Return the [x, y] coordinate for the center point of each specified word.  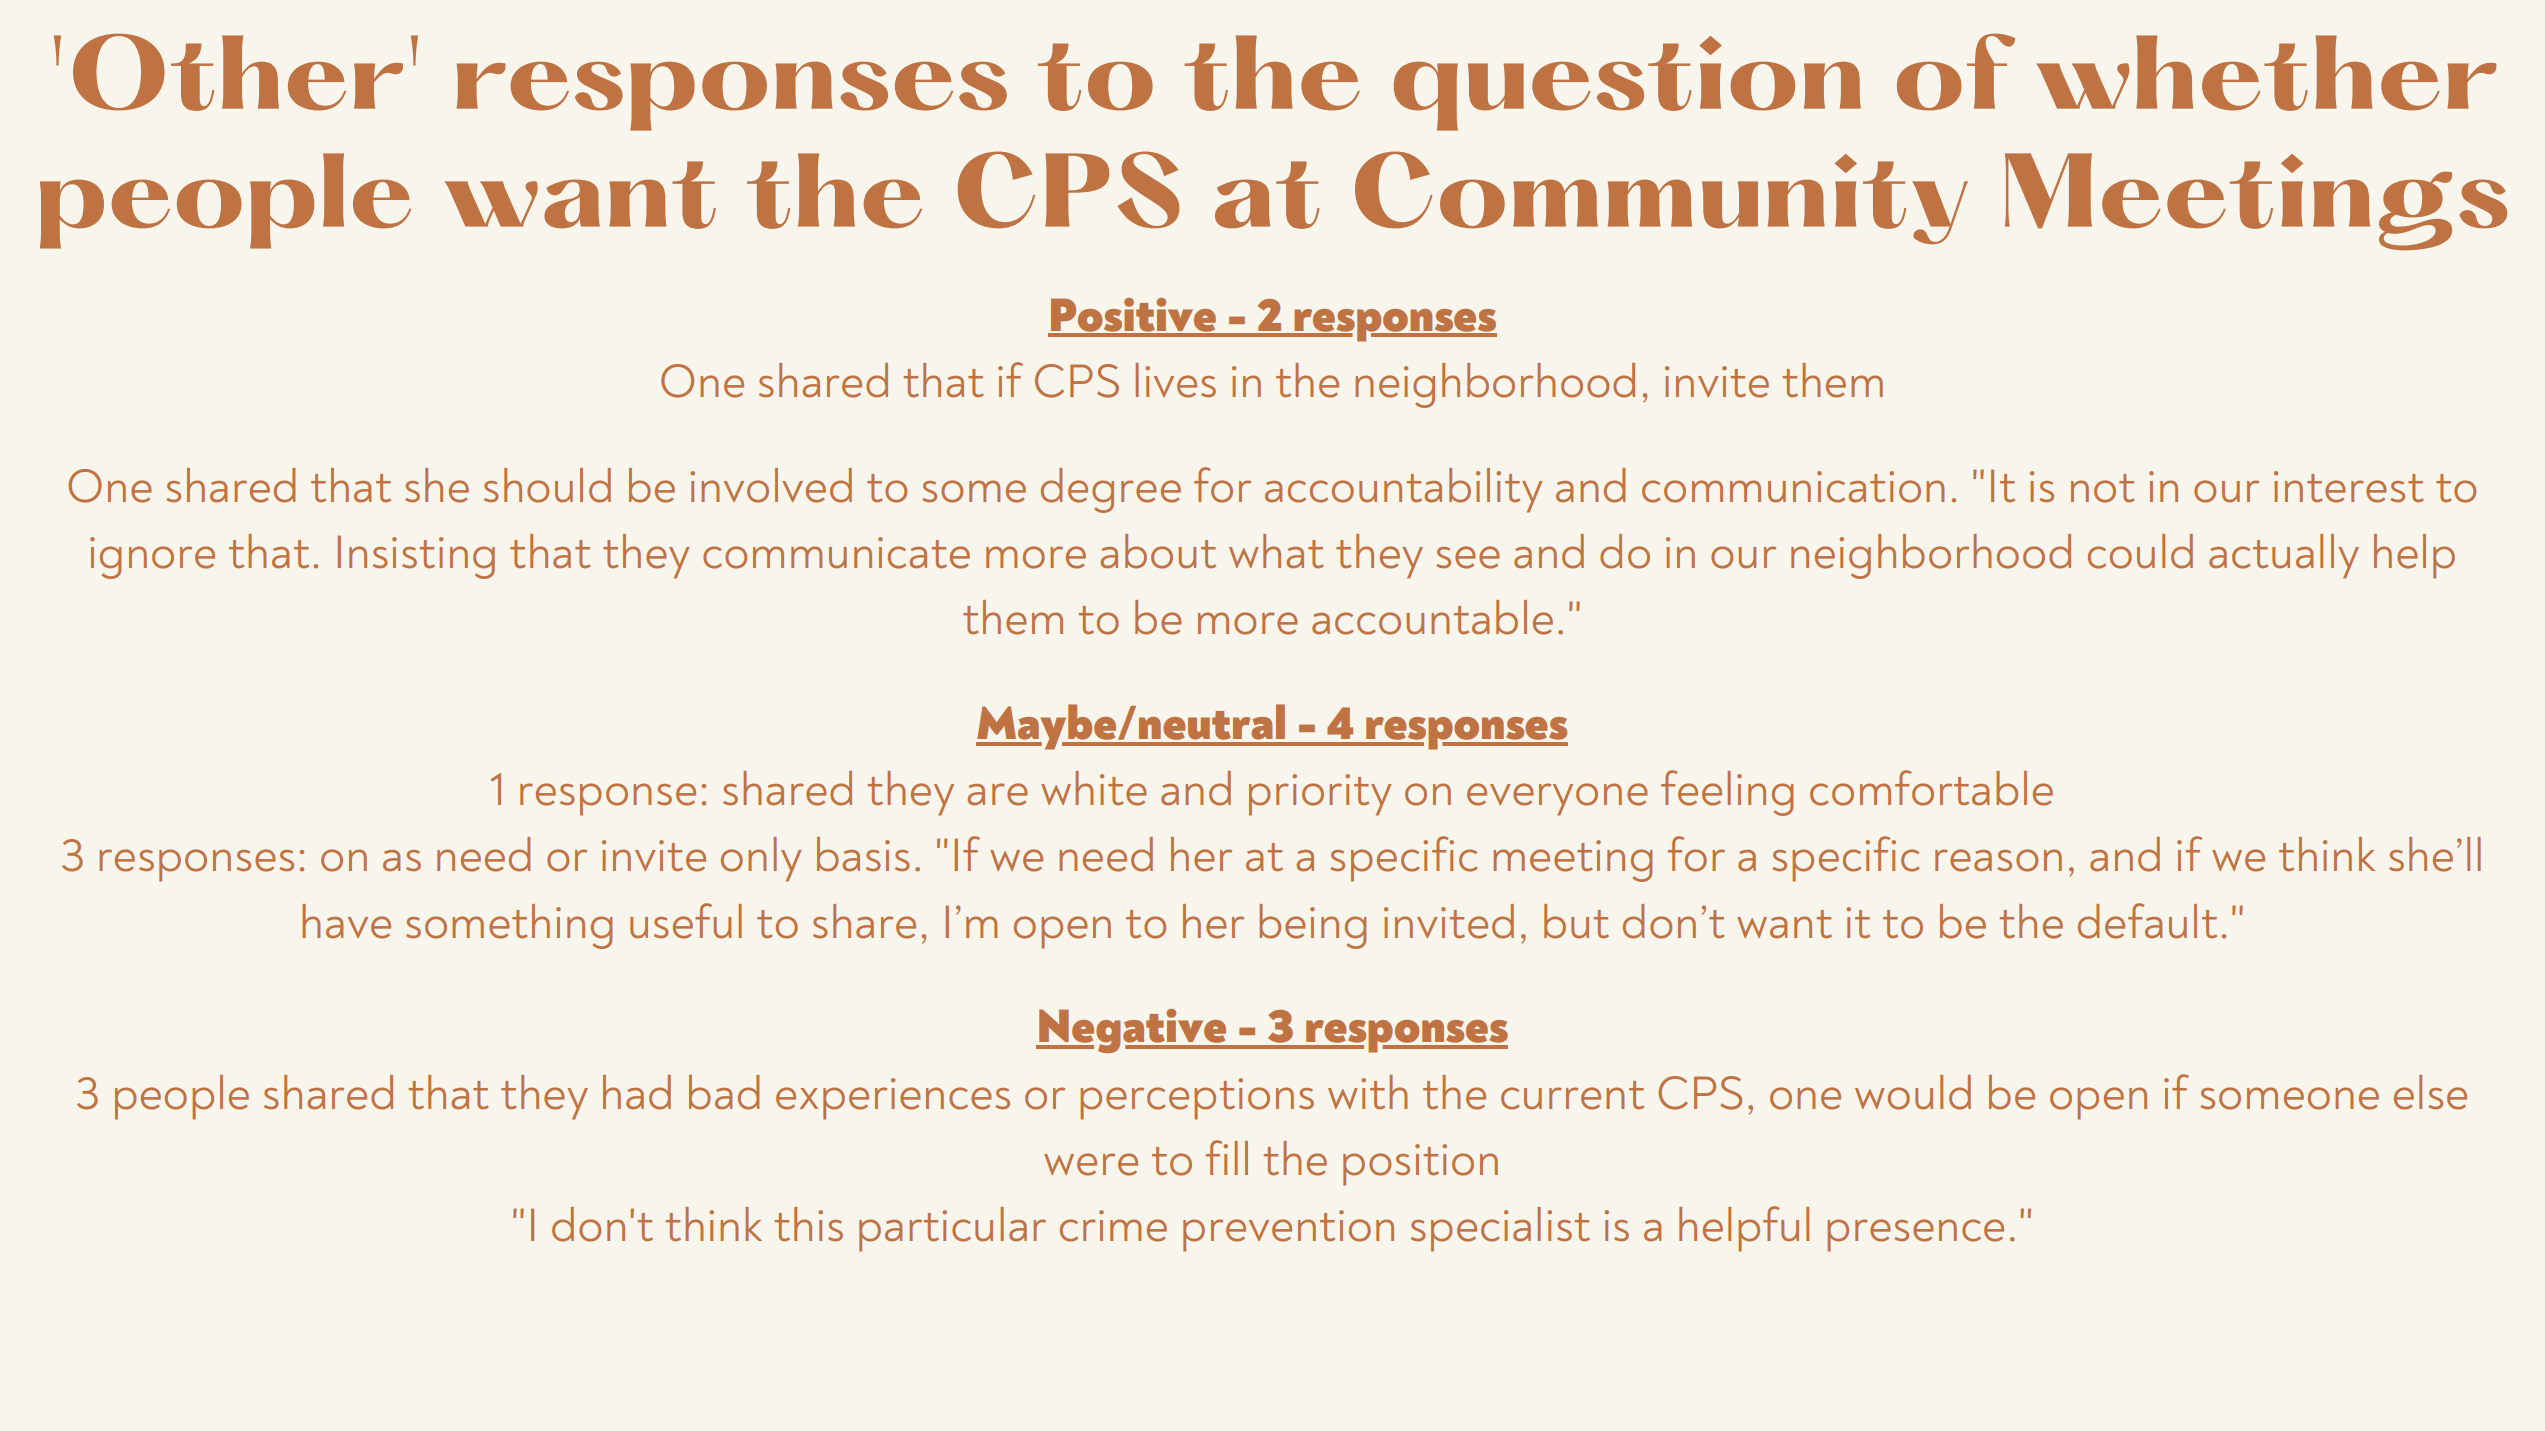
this [809, 1224]
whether [2266, 73]
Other [238, 72]
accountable [1432, 617]
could [2140, 551]
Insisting [416, 557]
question [1627, 83]
